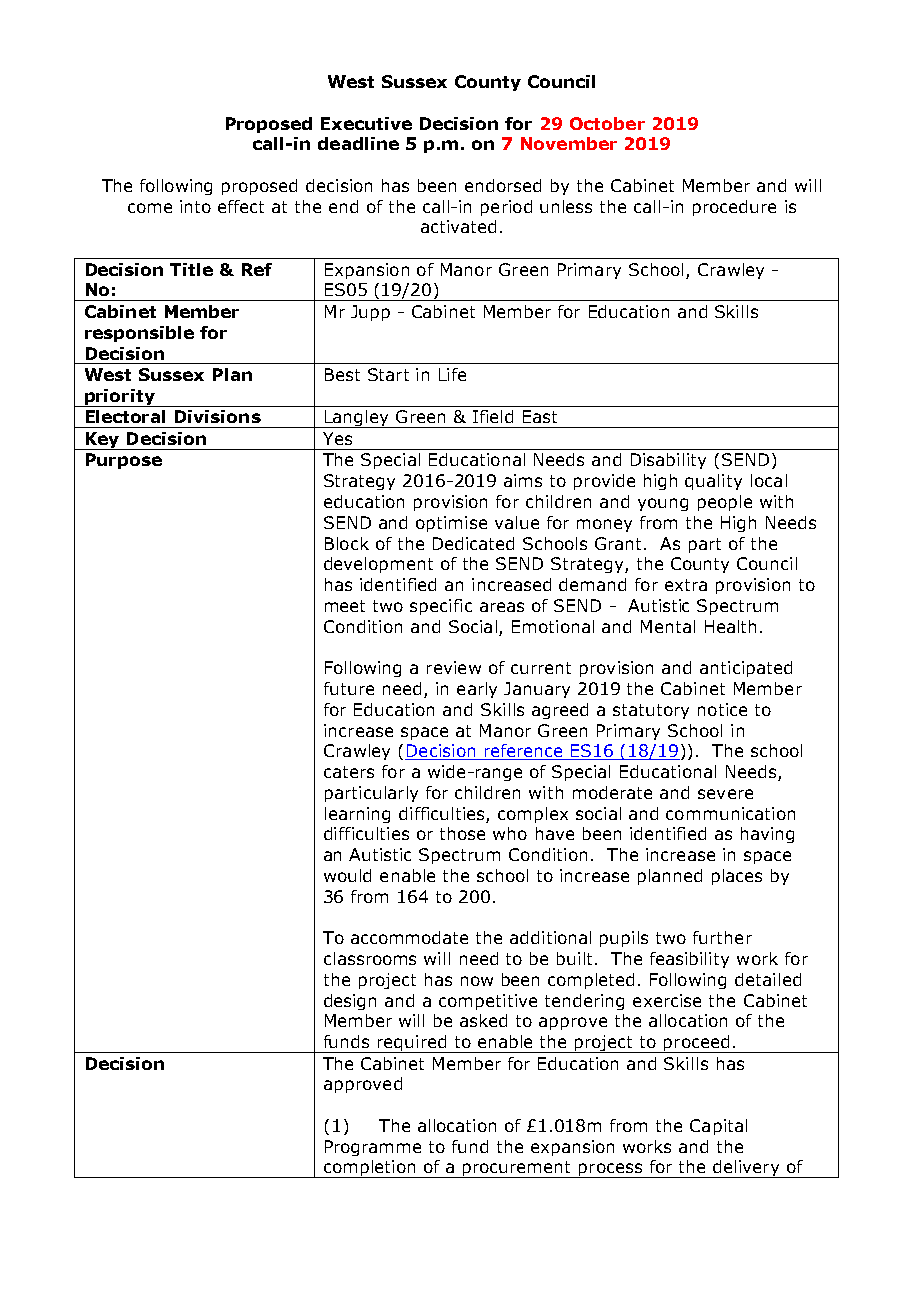 The image size is (924, 1308). Describe the element at coordinates (195, 206) in the image. I see `into` at that location.
